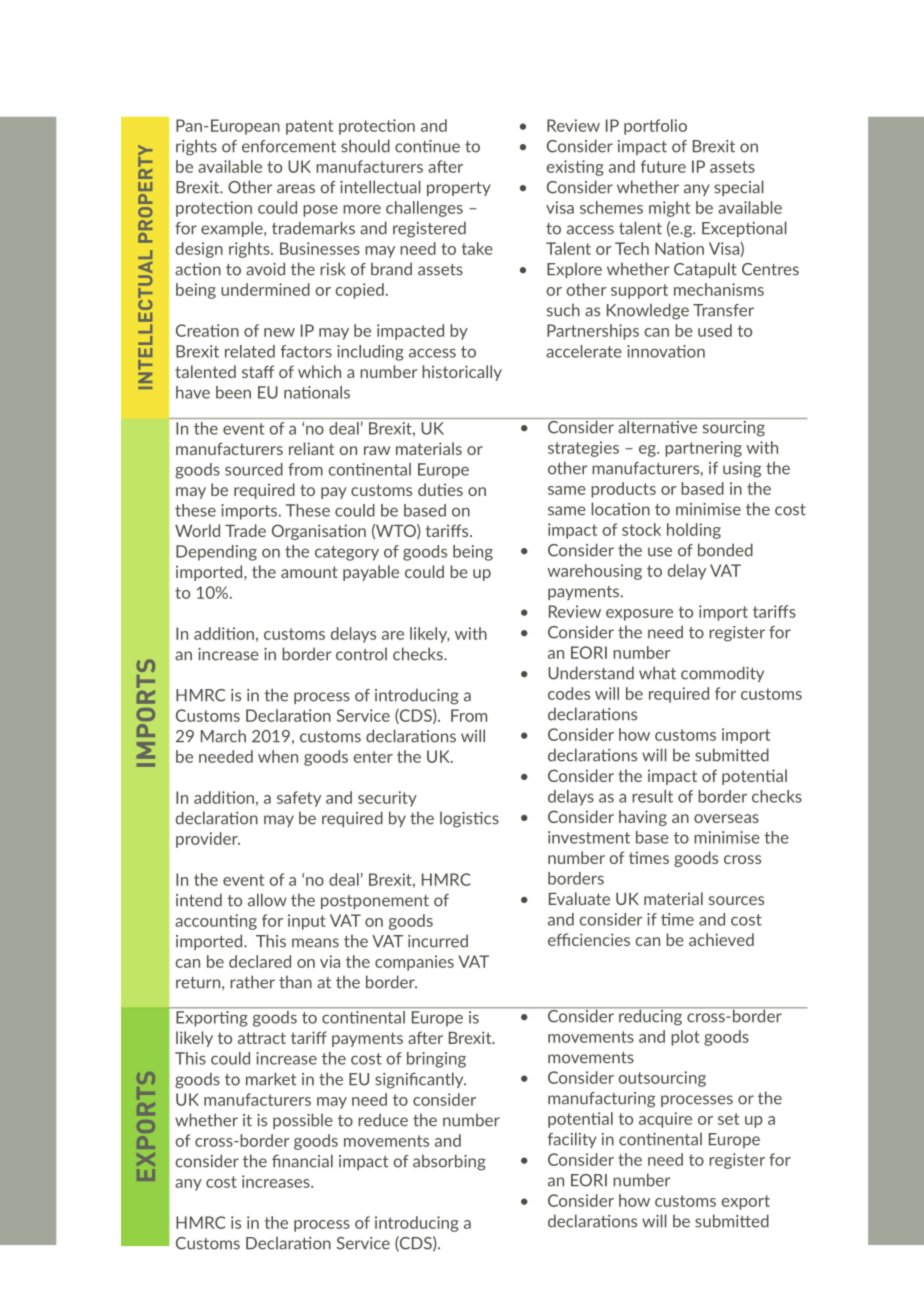  What do you see at coordinates (449, 1162) in the document?
I see `absorbing` at bounding box center [449, 1162].
